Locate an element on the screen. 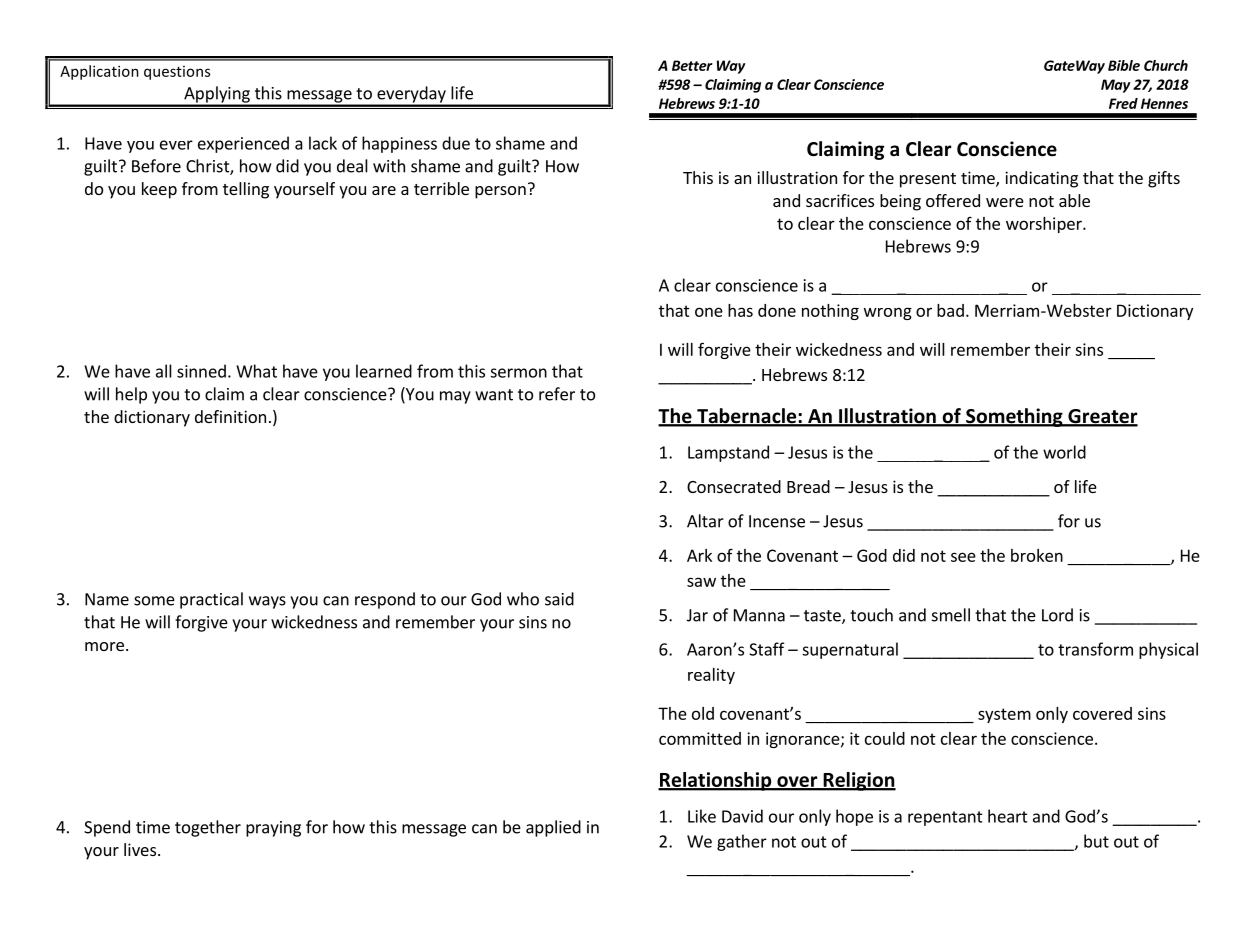 The image size is (1233, 952). heart is located at coordinates (1008, 816).
